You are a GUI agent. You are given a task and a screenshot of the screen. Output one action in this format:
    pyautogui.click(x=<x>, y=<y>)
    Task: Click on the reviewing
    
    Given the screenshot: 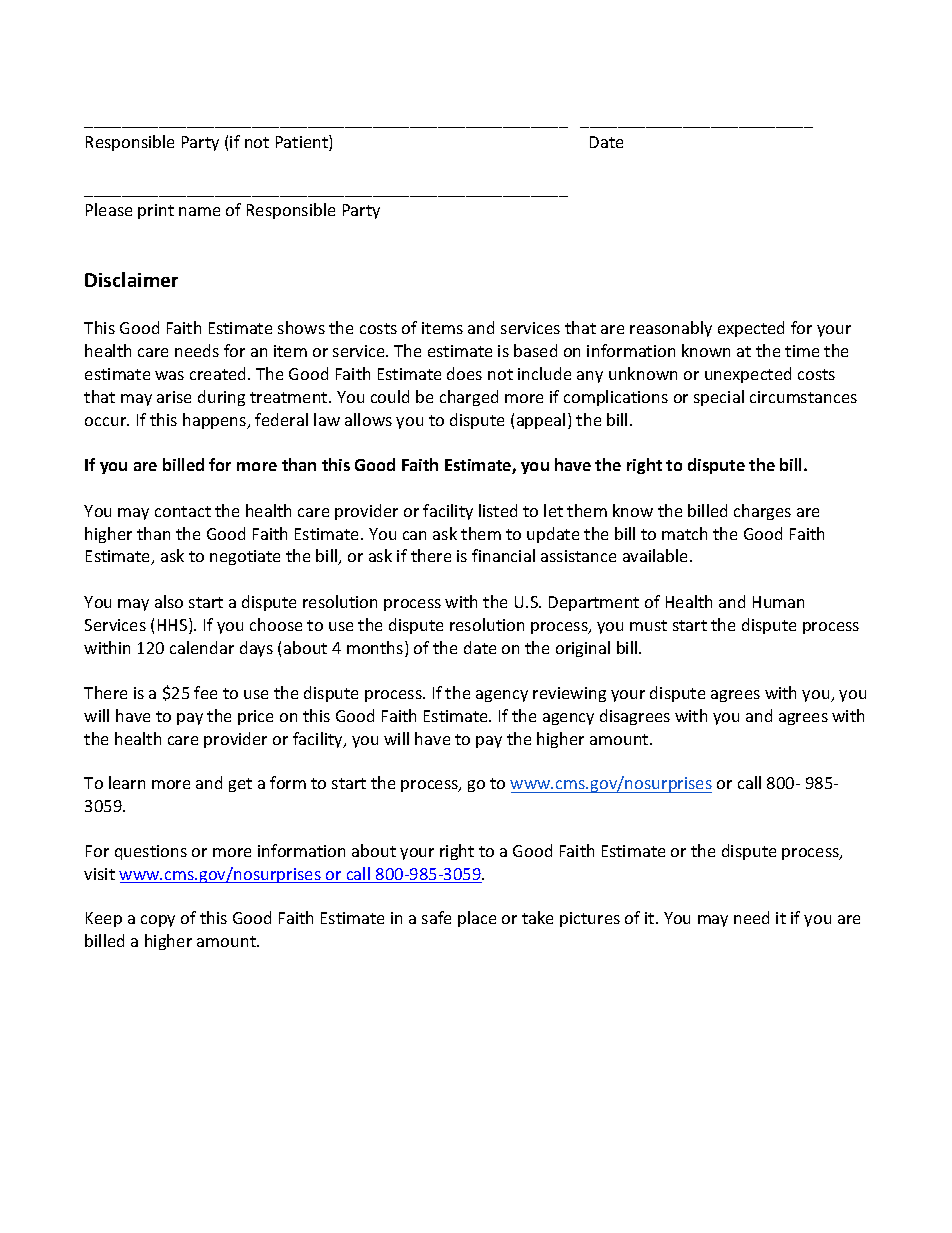 What is the action you would take?
    pyautogui.click(x=569, y=694)
